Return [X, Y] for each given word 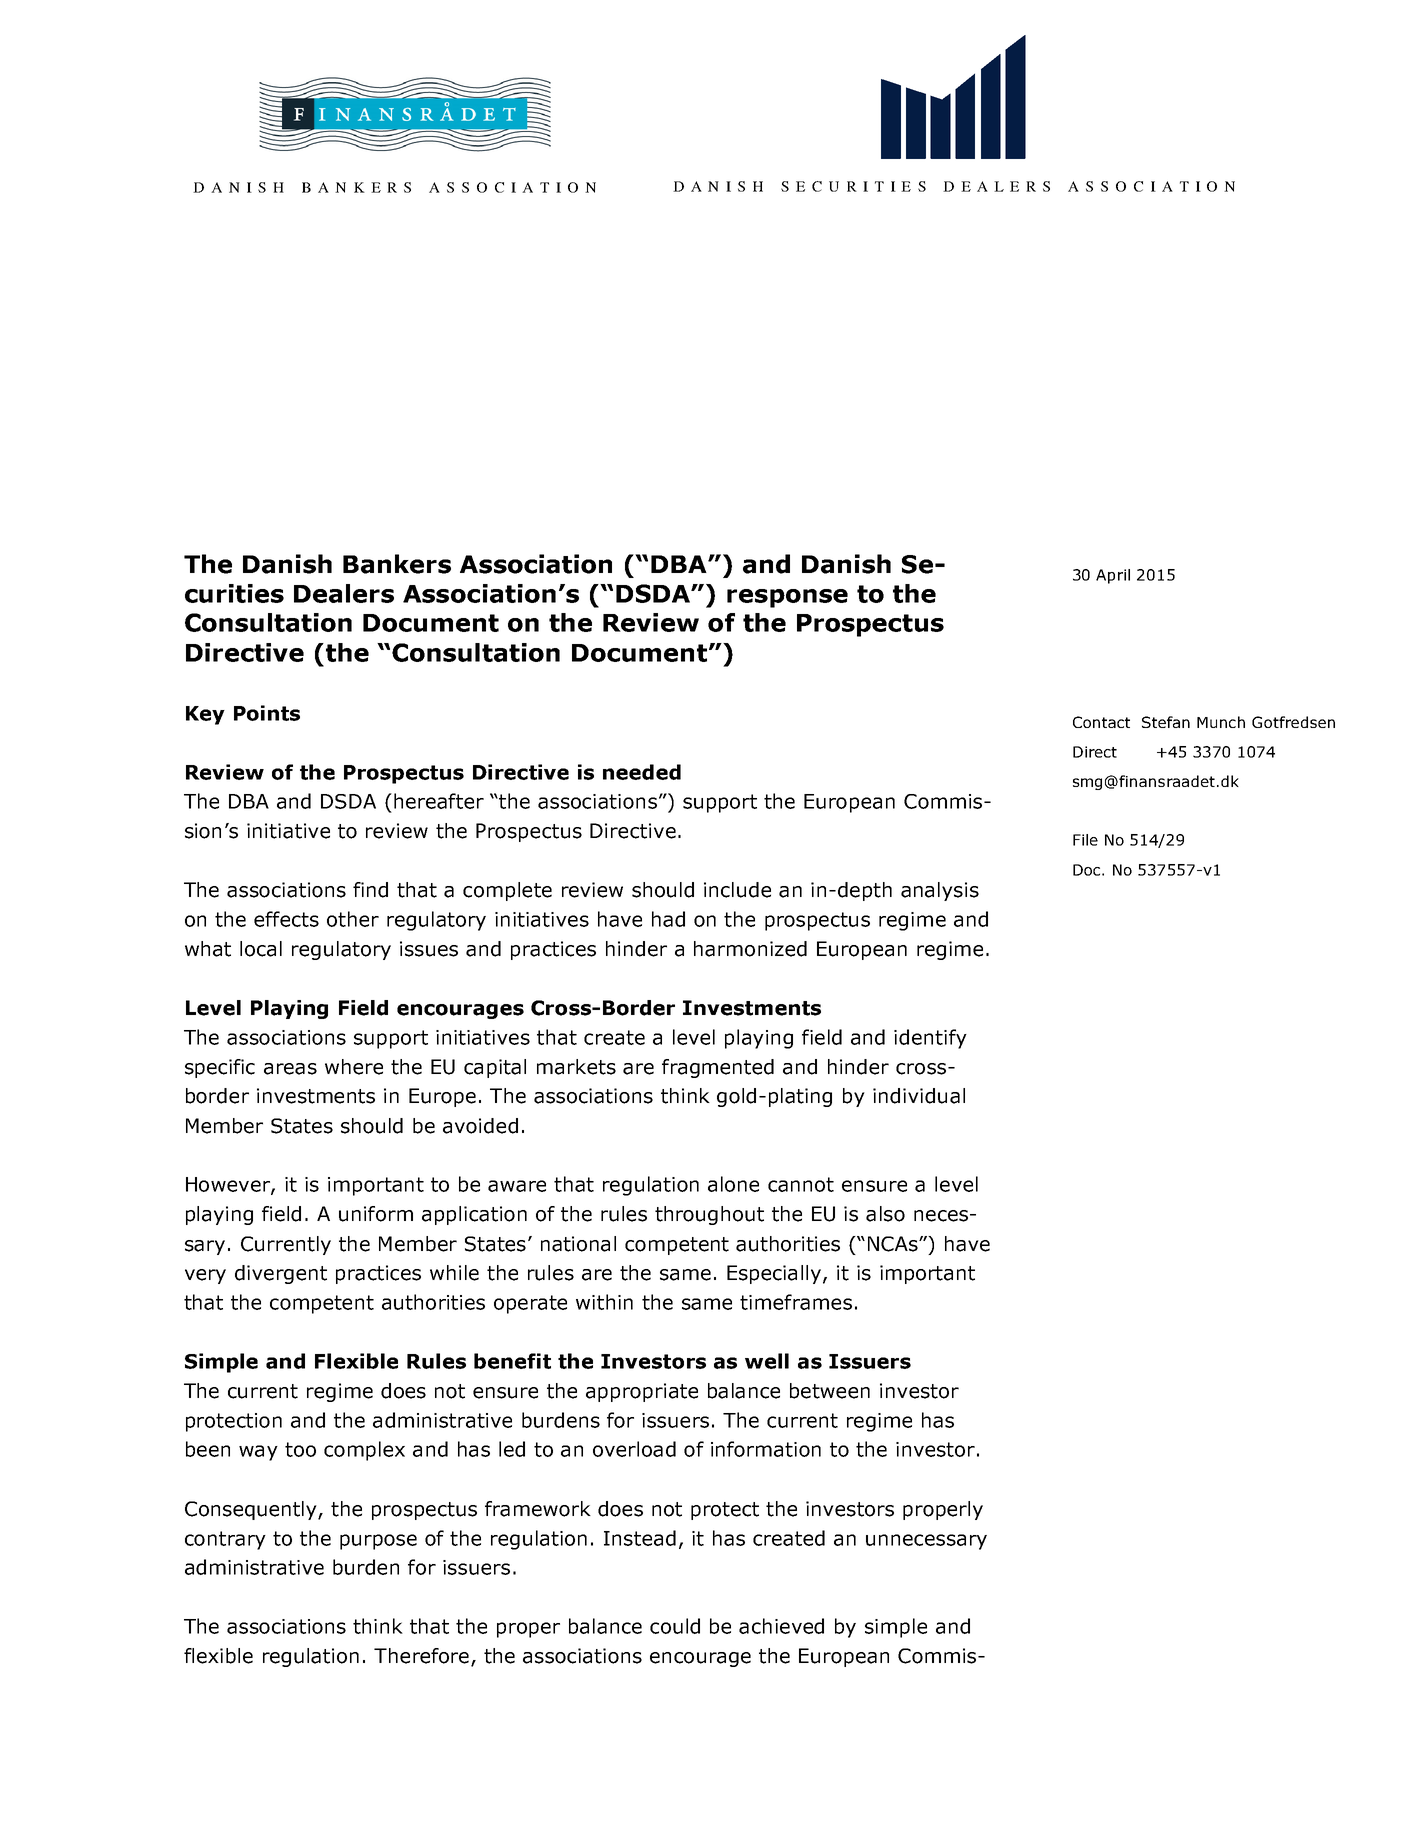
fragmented [718, 1068]
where [354, 1067]
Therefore [421, 1656]
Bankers [397, 564]
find [370, 890]
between [830, 1391]
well [767, 1361]
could [675, 1626]
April [1113, 576]
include [737, 890]
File [1085, 840]
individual [919, 1096]
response [787, 598]
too [300, 1449]
